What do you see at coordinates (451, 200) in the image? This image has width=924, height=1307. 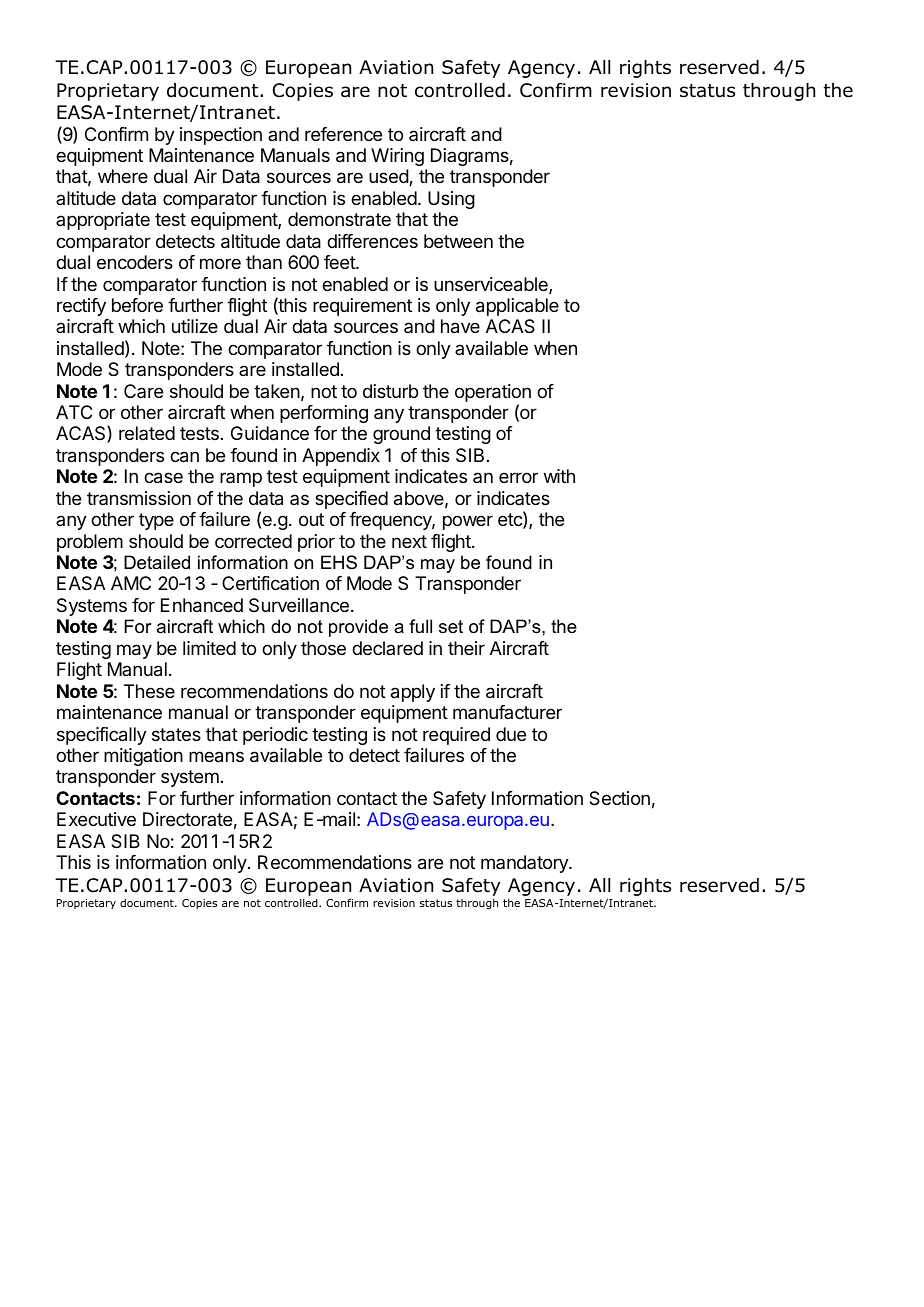 I see `Using` at bounding box center [451, 200].
